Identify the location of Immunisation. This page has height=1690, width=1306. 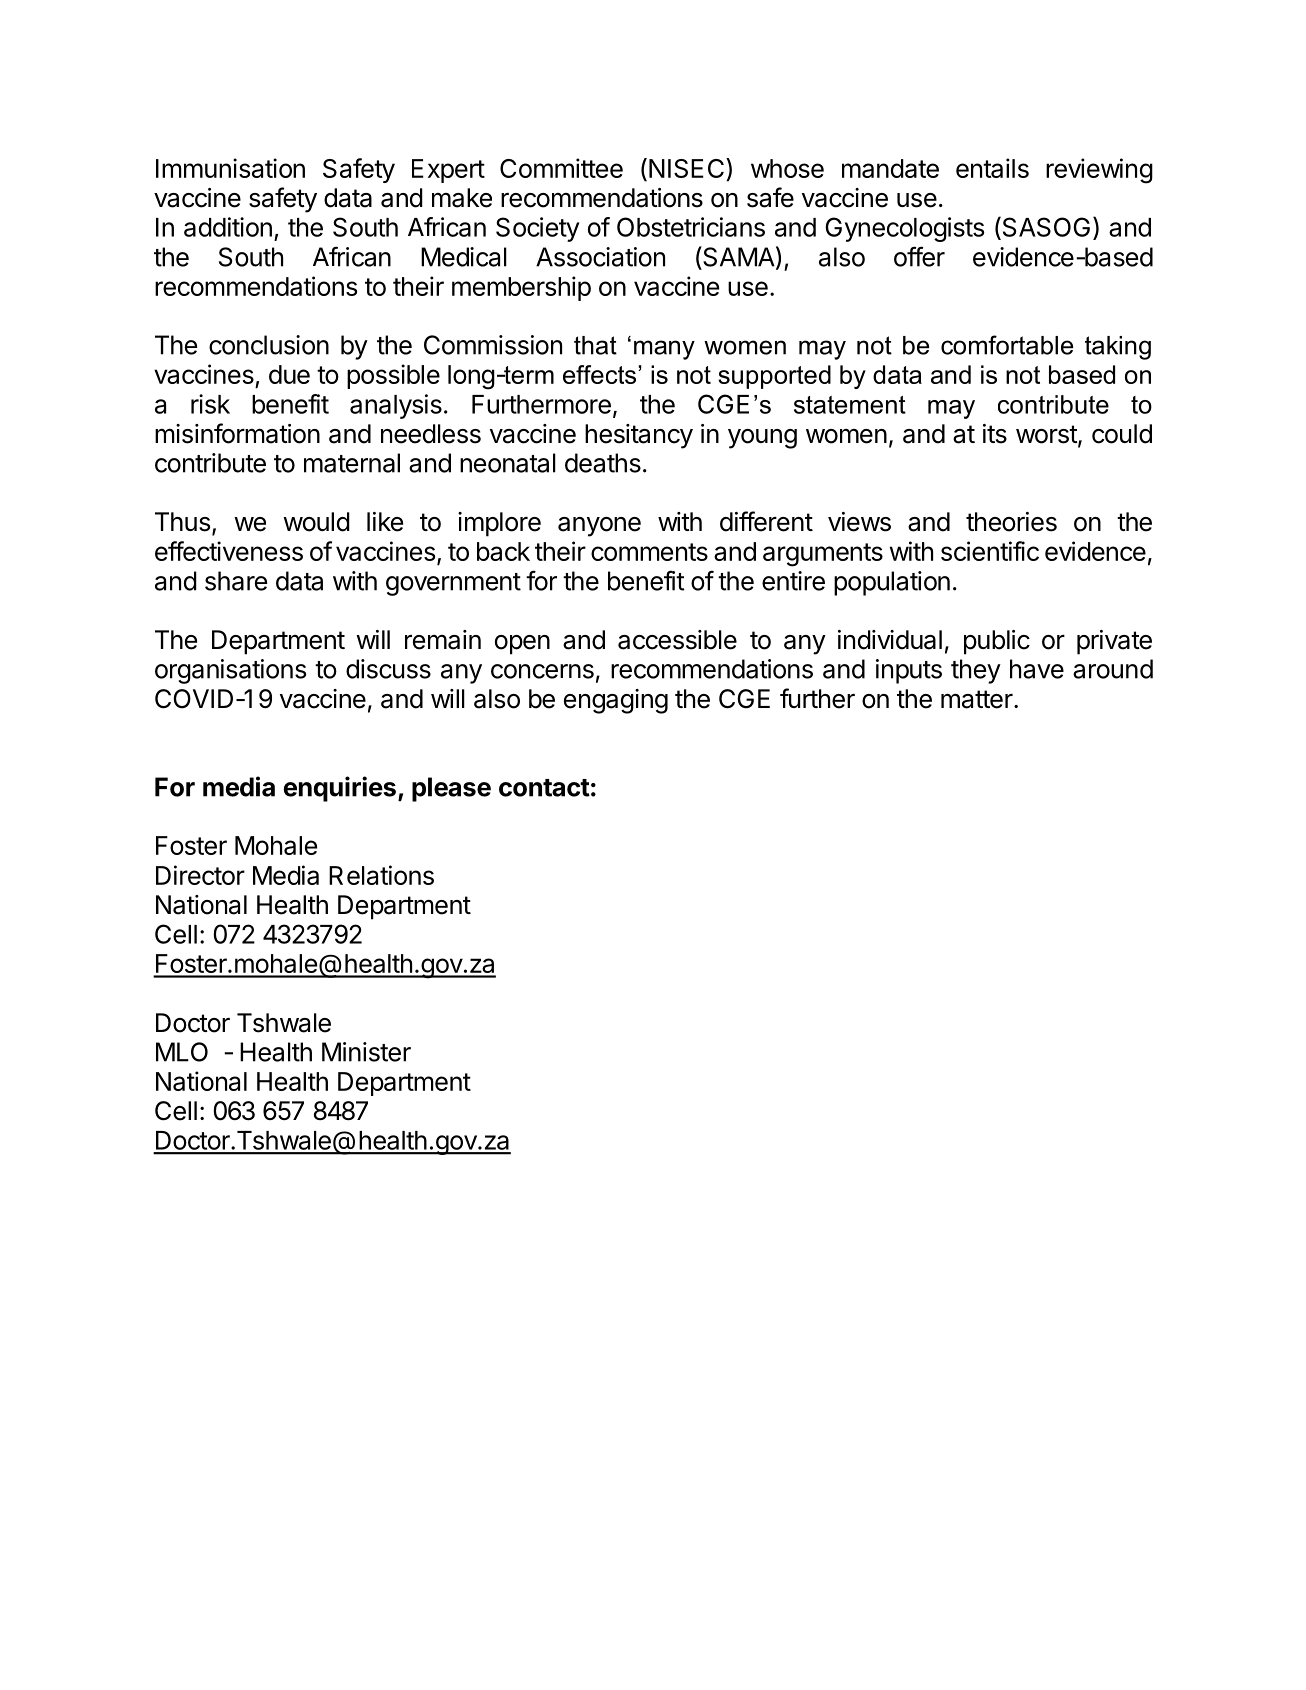
(230, 168).
